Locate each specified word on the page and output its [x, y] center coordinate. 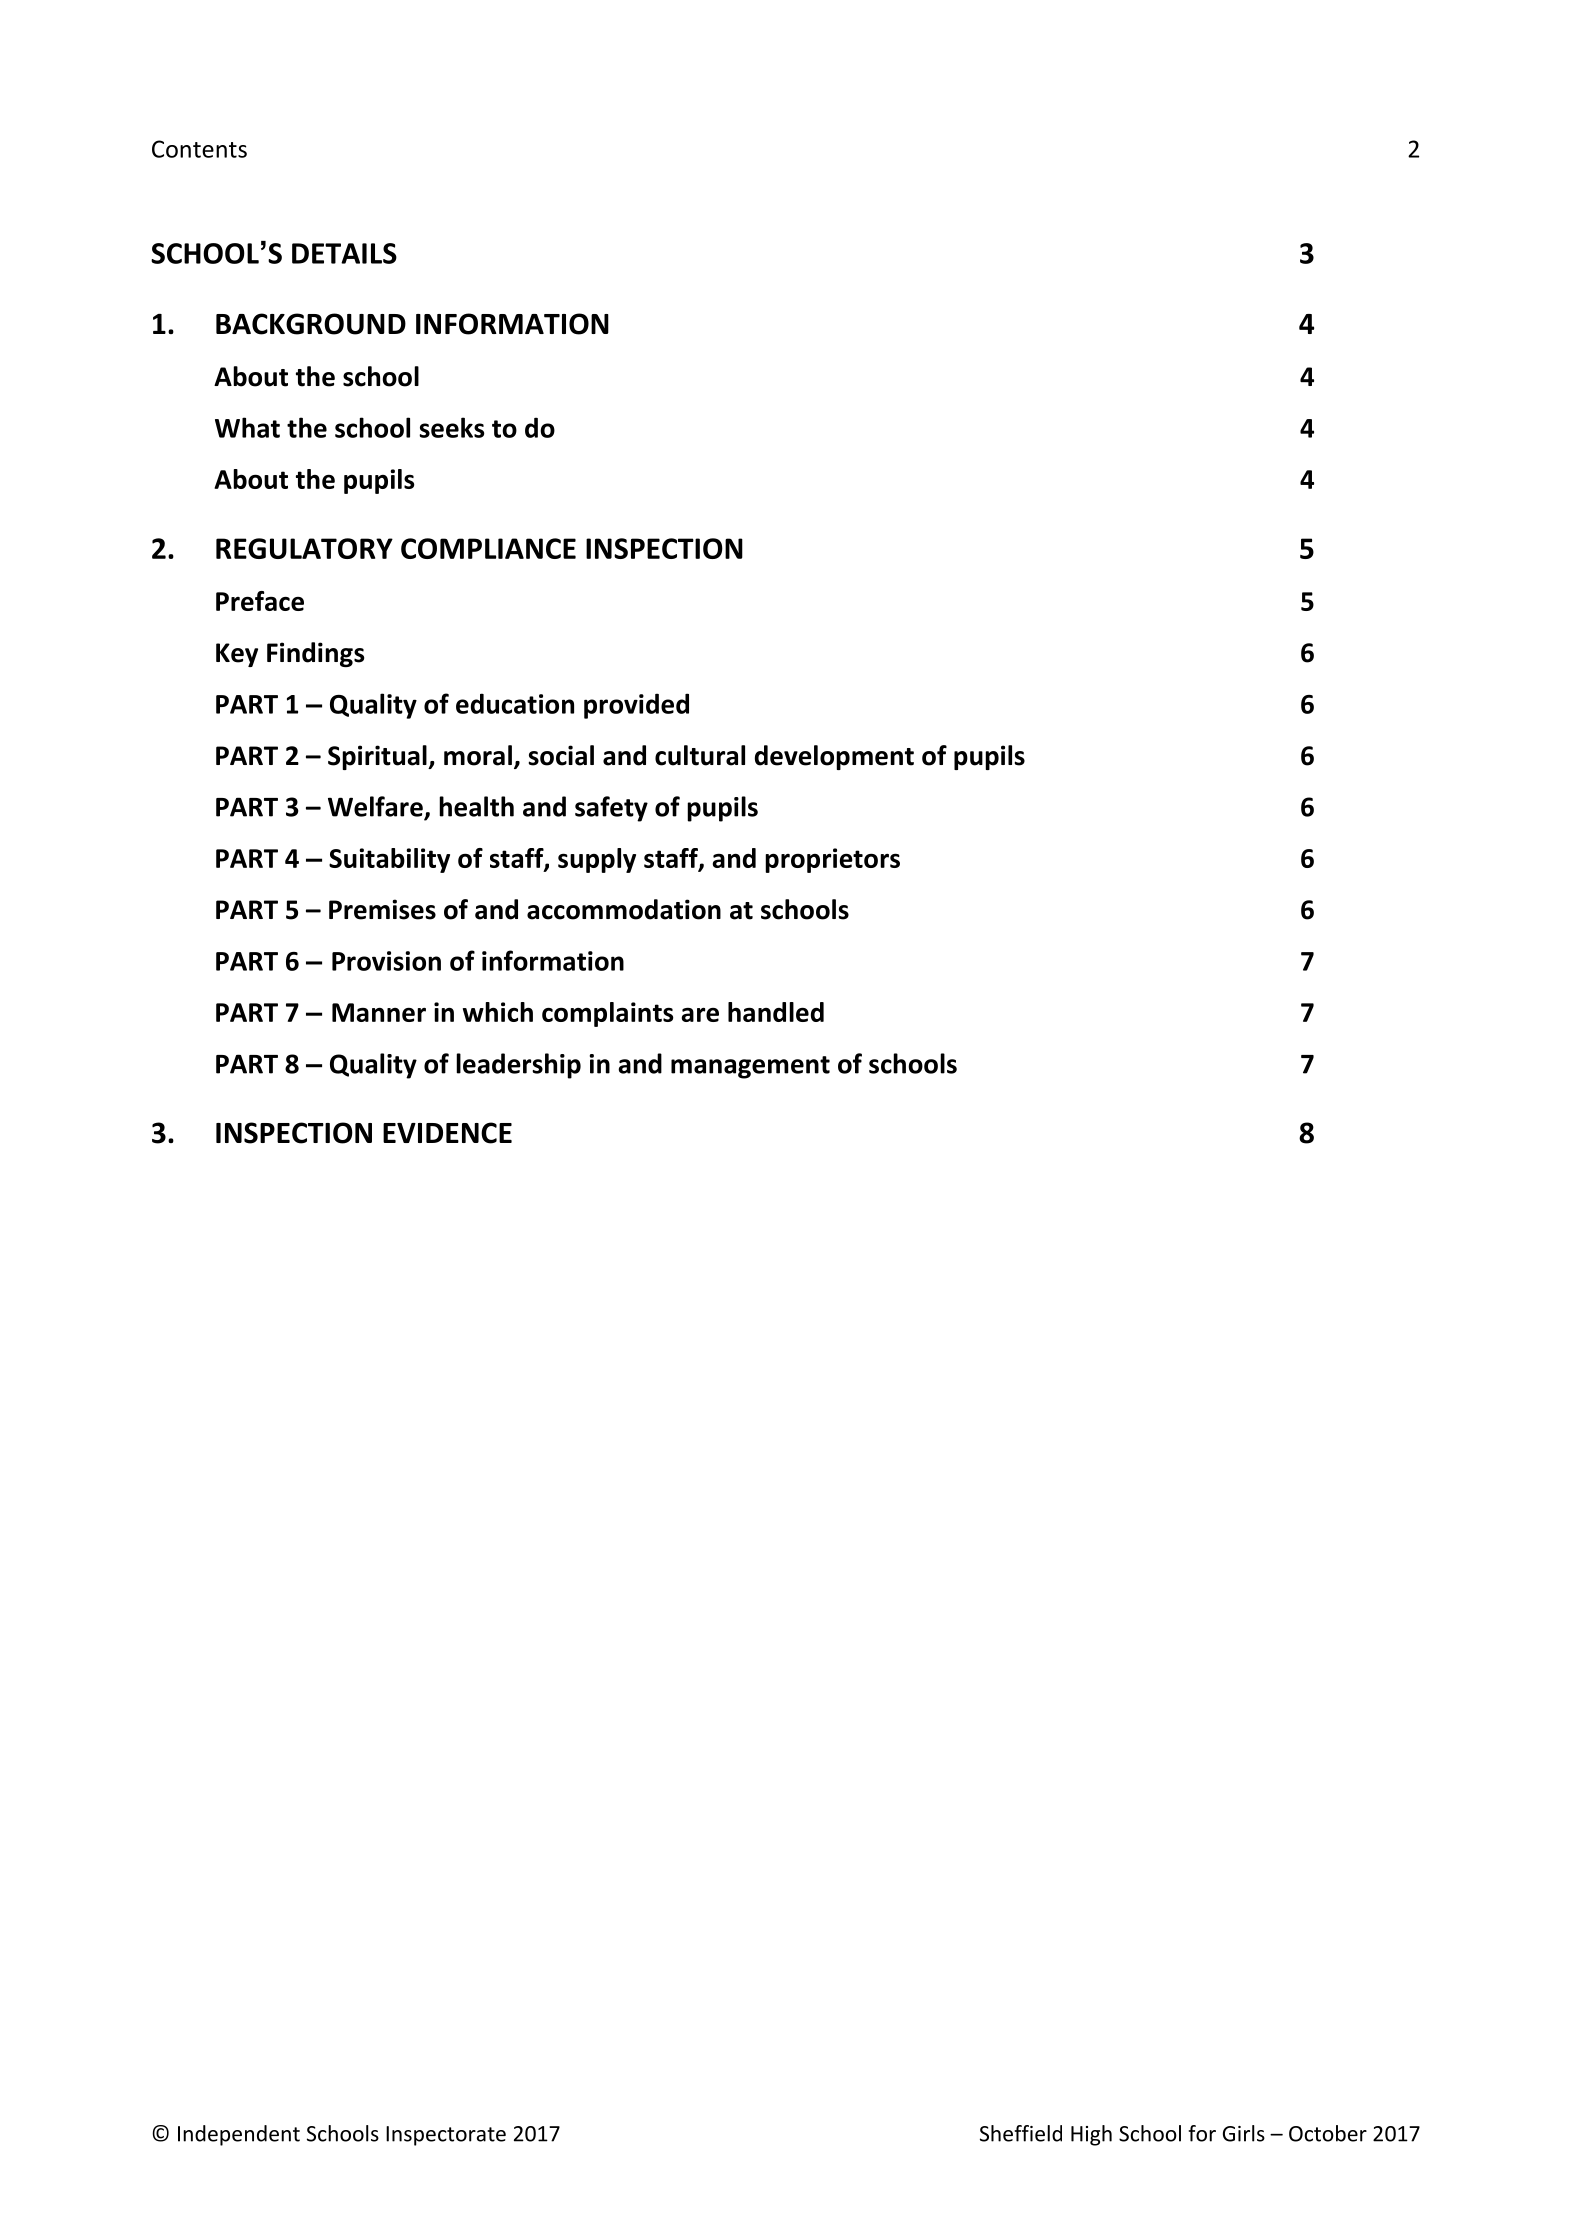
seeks [452, 427]
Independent [239, 2135]
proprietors [832, 860]
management [750, 1067]
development [834, 757]
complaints [608, 1014]
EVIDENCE [447, 1133]
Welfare [376, 807]
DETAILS [344, 253]
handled [776, 1012]
